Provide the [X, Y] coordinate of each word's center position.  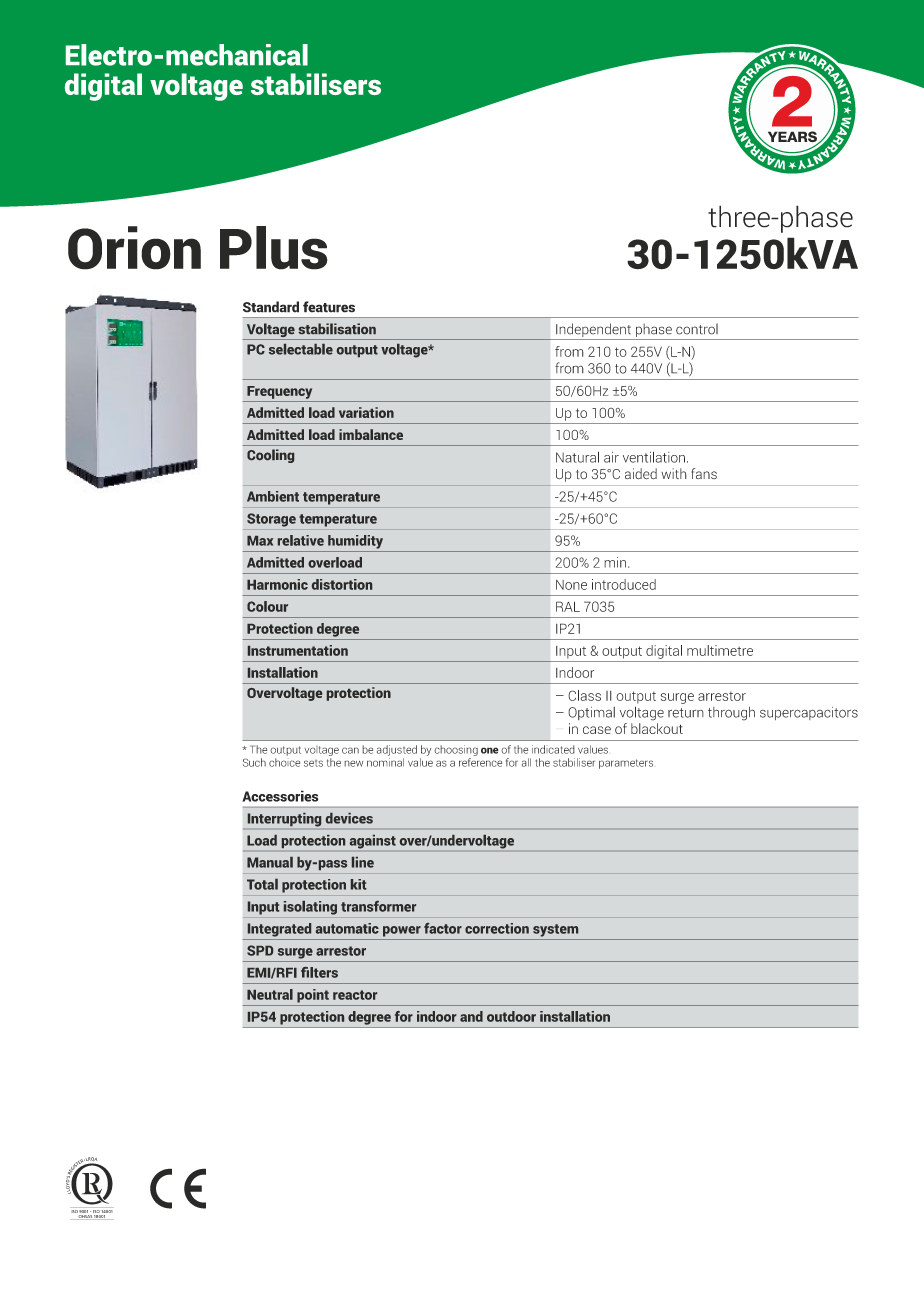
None [571, 585]
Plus [274, 248]
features [329, 307]
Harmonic [277, 584]
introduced [624, 584]
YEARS [792, 138]
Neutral [270, 994]
